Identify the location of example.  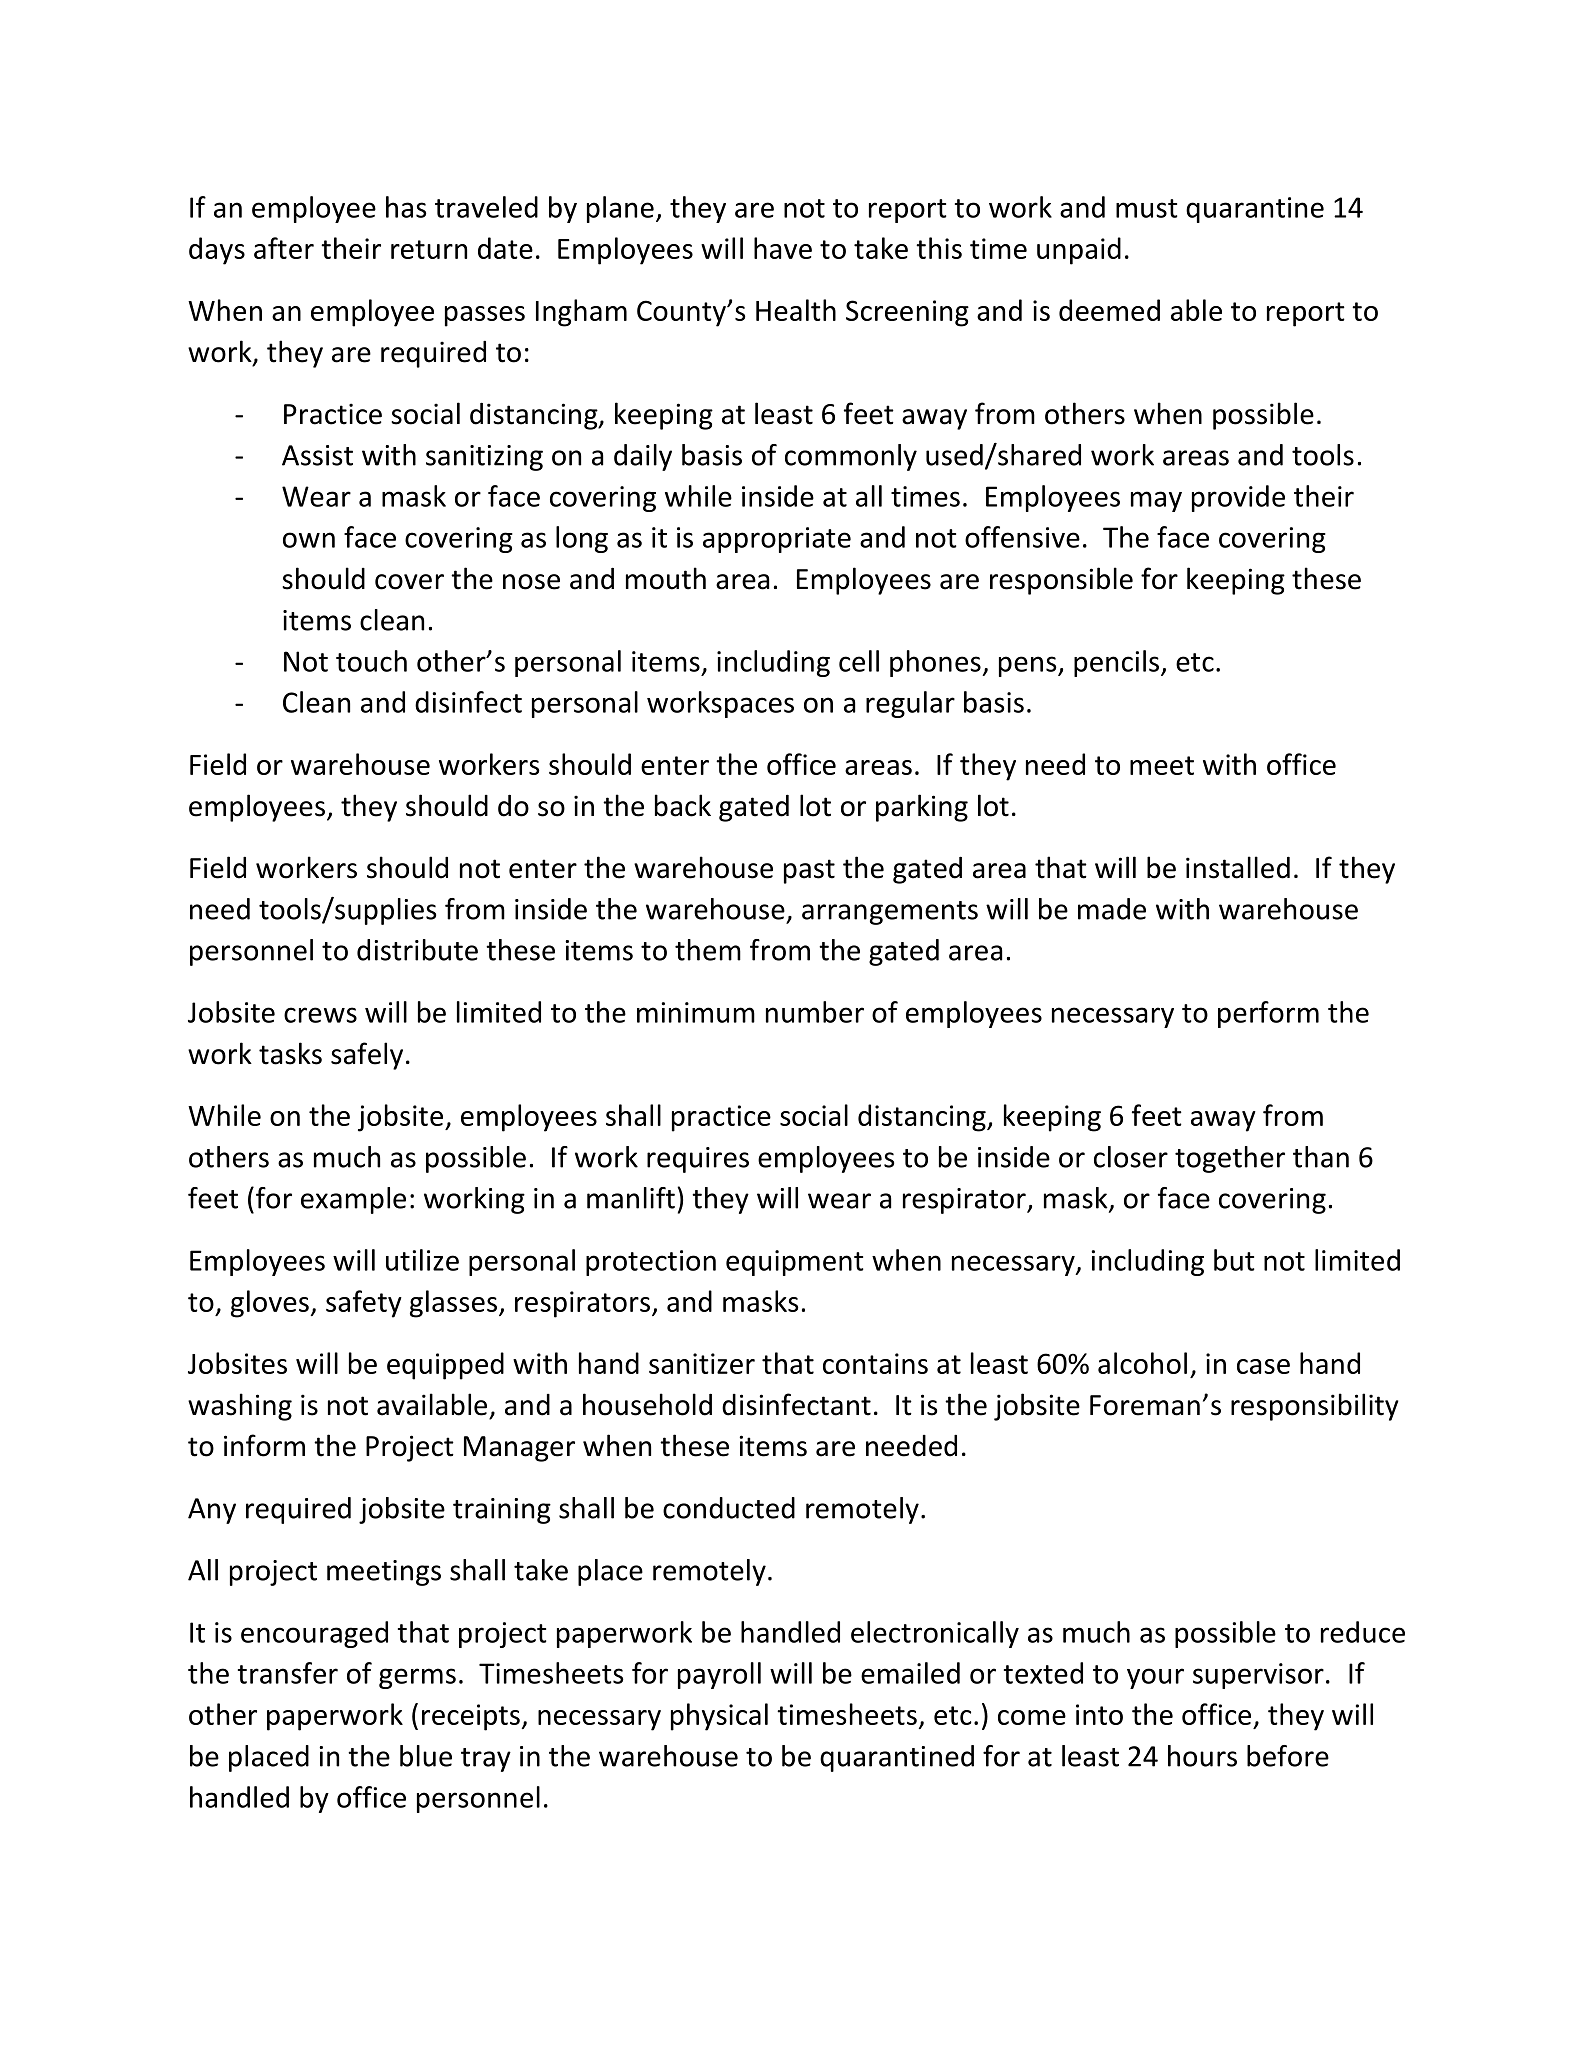
(353, 1200).
